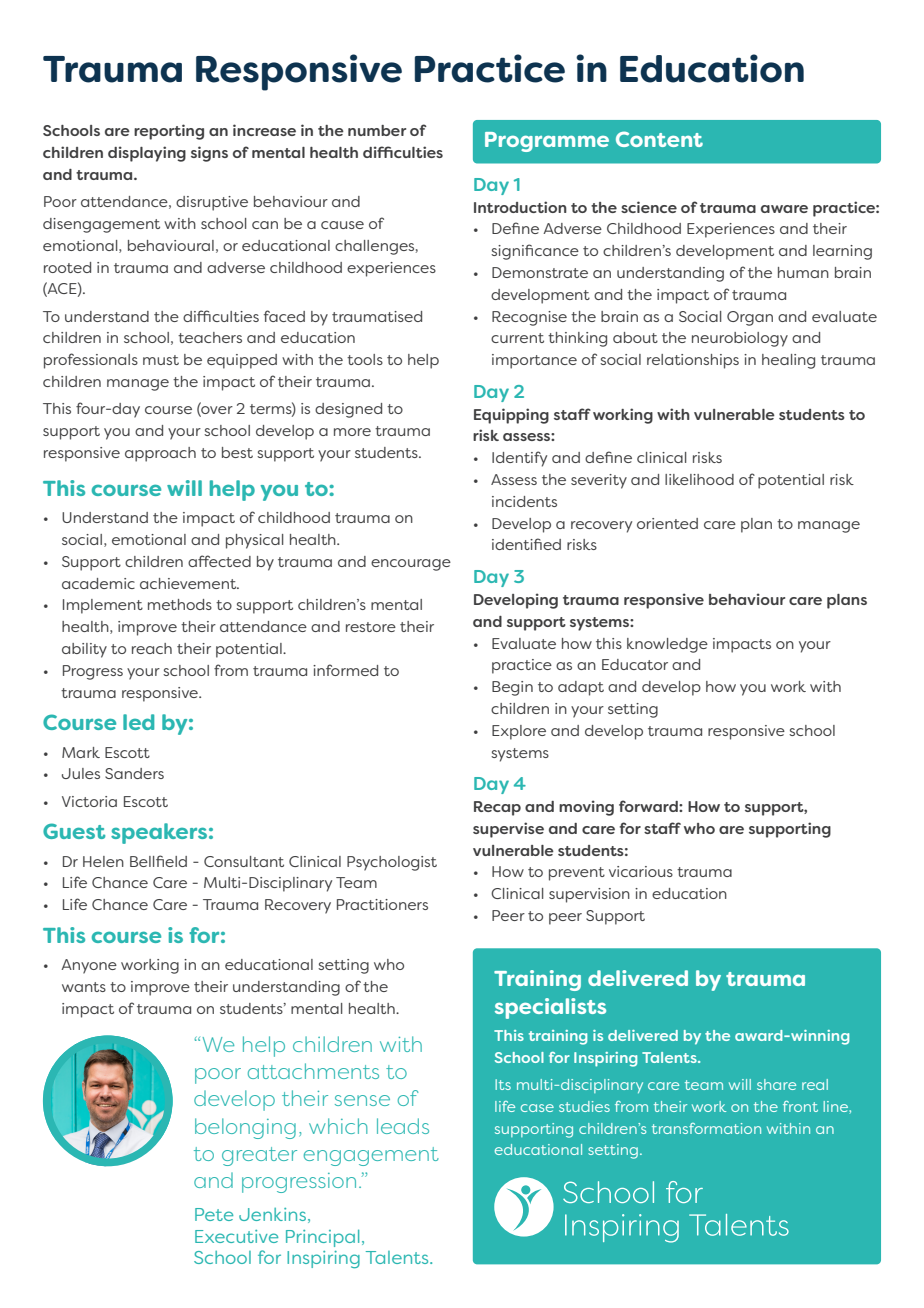 This document has width=924, height=1308. I want to click on knowledge, so click(667, 645).
